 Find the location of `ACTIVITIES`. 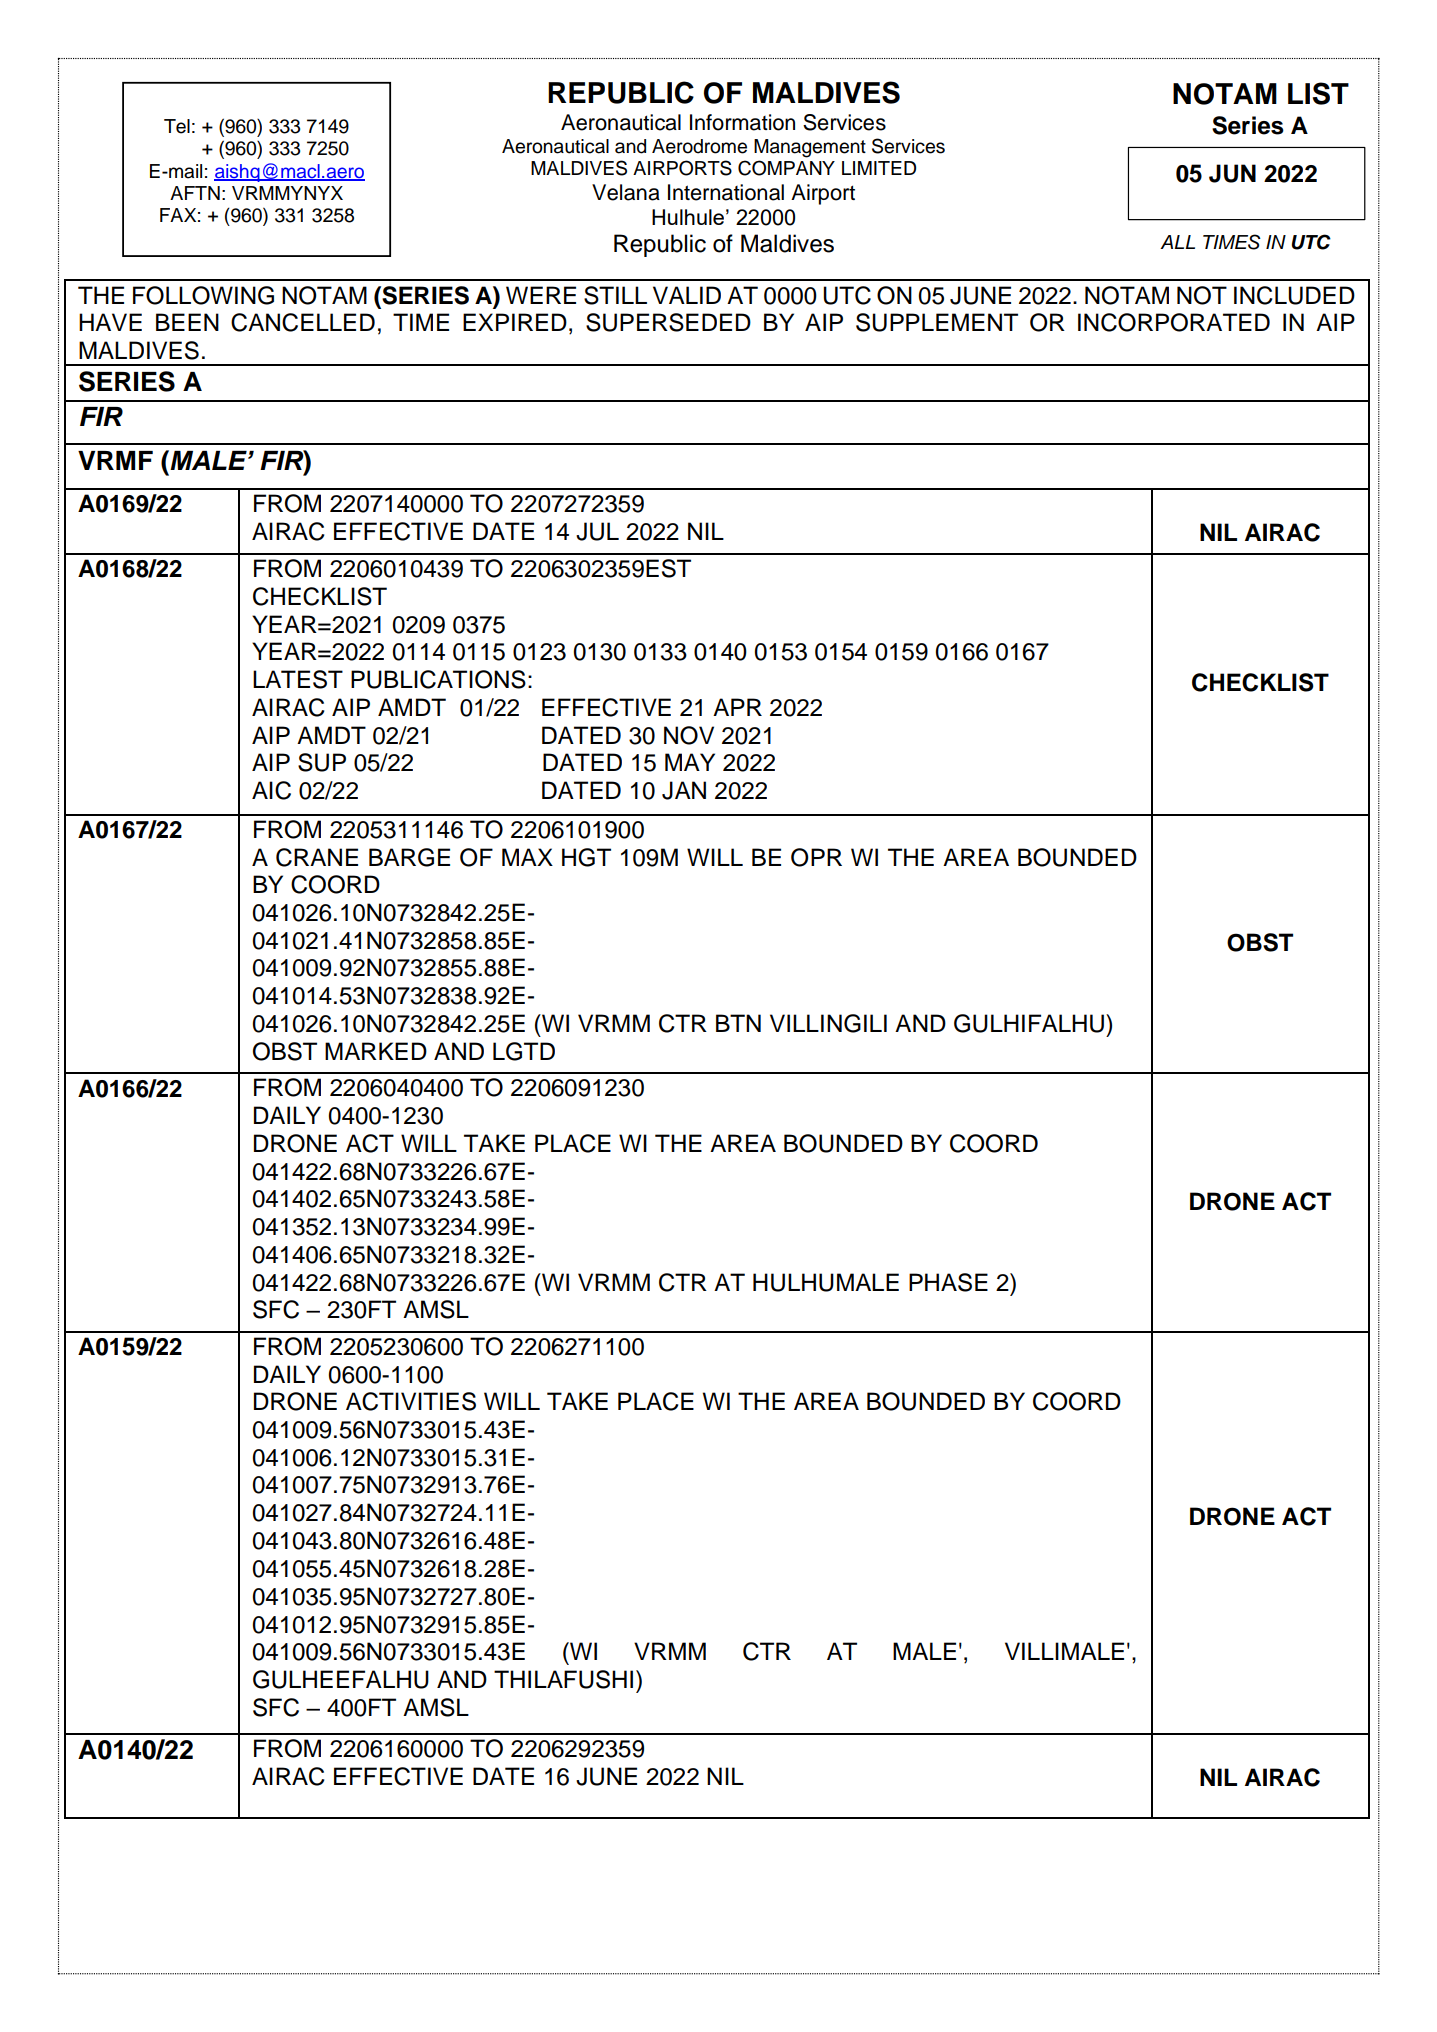

ACTIVITIES is located at coordinates (411, 1401).
